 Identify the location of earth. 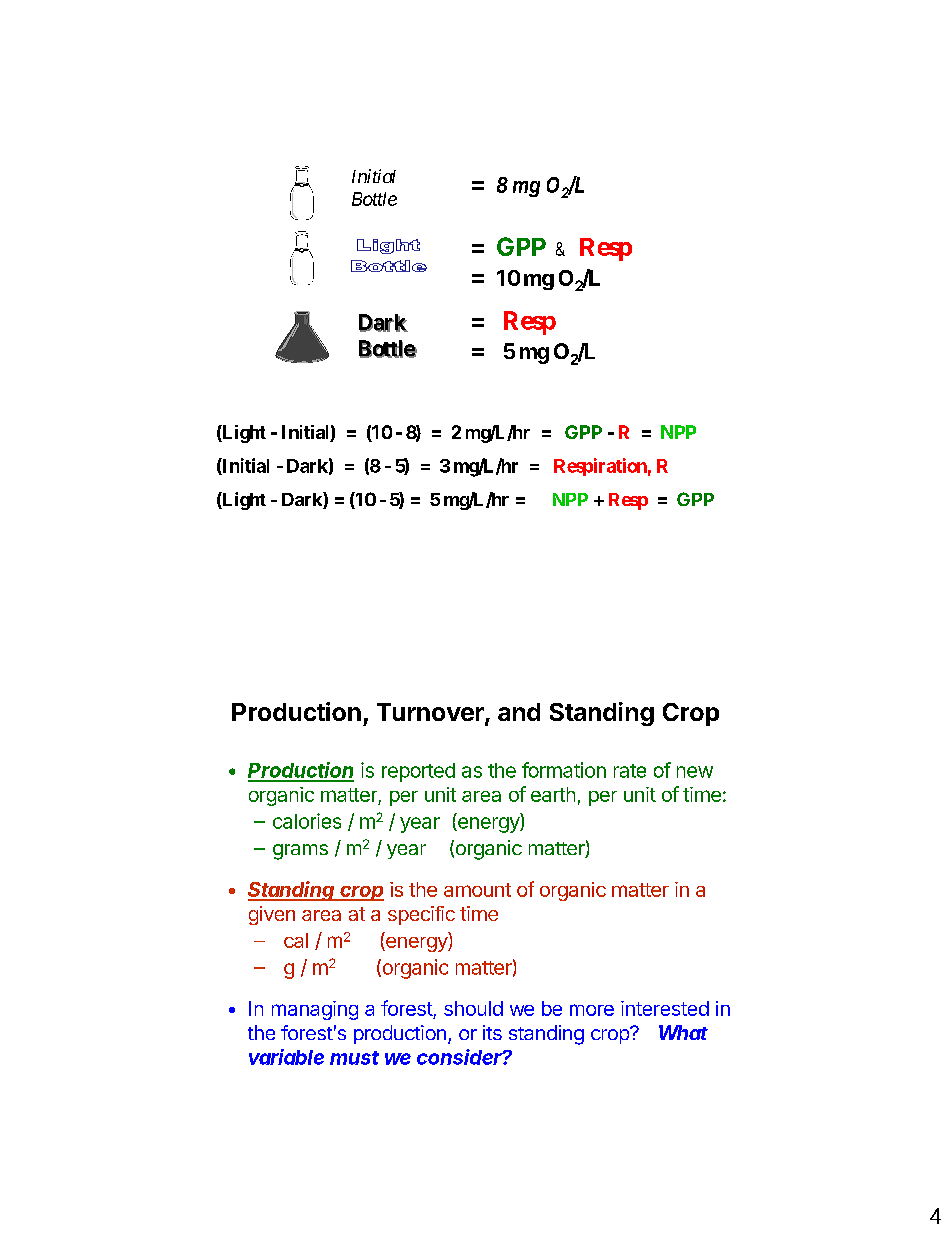
(553, 794).
